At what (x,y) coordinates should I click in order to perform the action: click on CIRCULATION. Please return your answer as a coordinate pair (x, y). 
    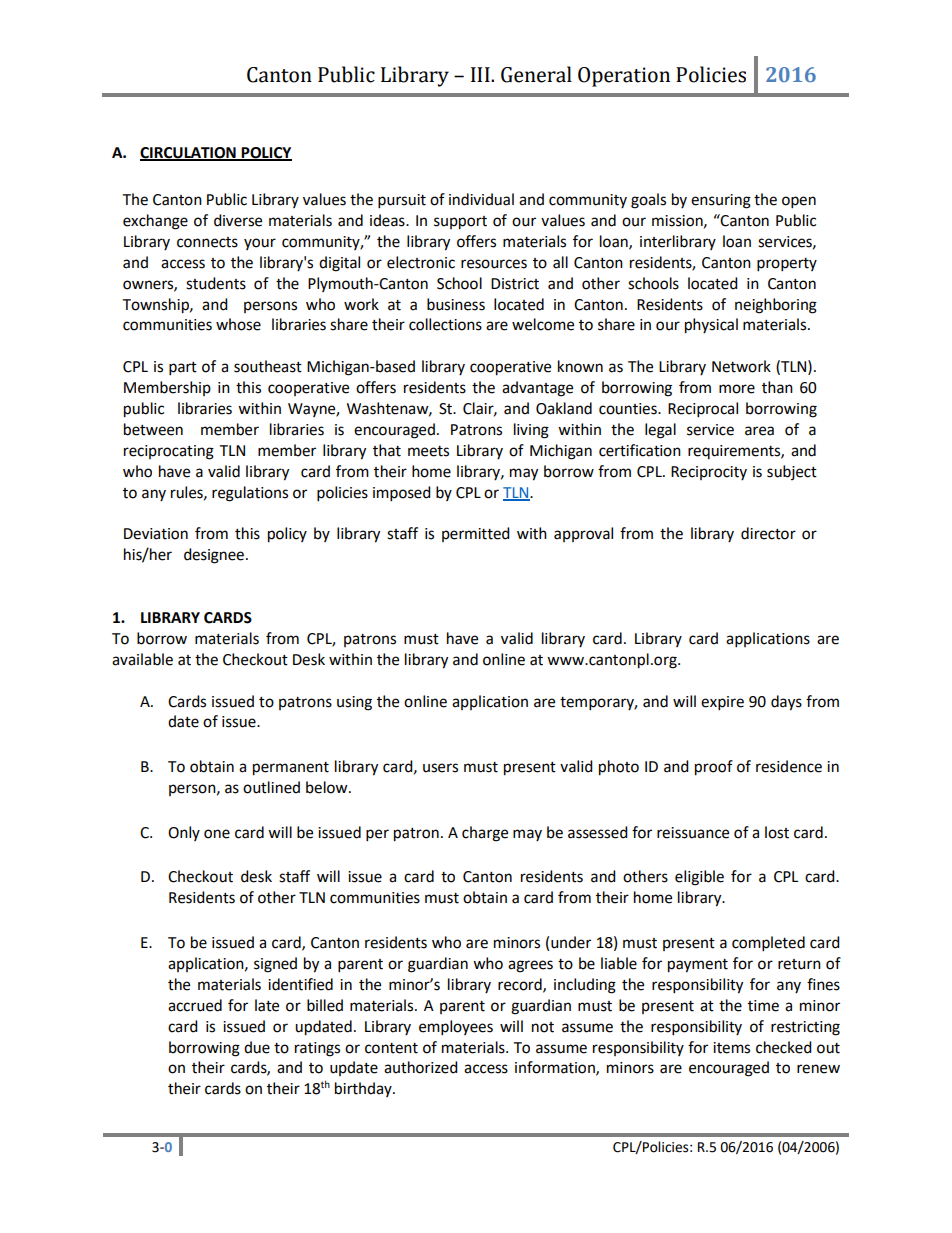
    Looking at the image, I should click on (189, 153).
